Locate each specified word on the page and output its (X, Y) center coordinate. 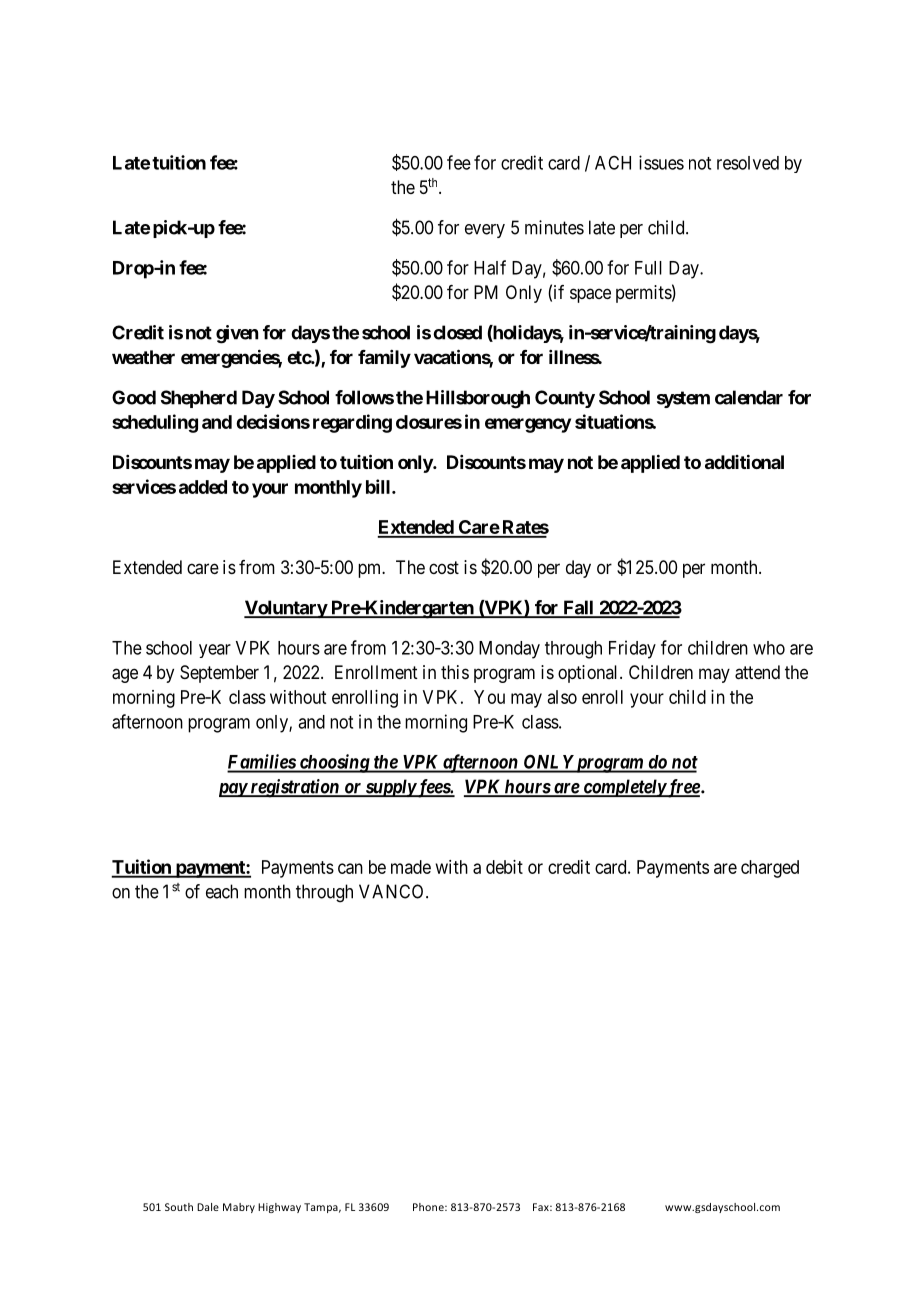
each (222, 891)
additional (744, 461)
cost (444, 567)
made (411, 867)
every (485, 231)
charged (770, 869)
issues (661, 162)
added (203, 487)
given (237, 334)
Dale (208, 1207)
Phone (429, 1207)
